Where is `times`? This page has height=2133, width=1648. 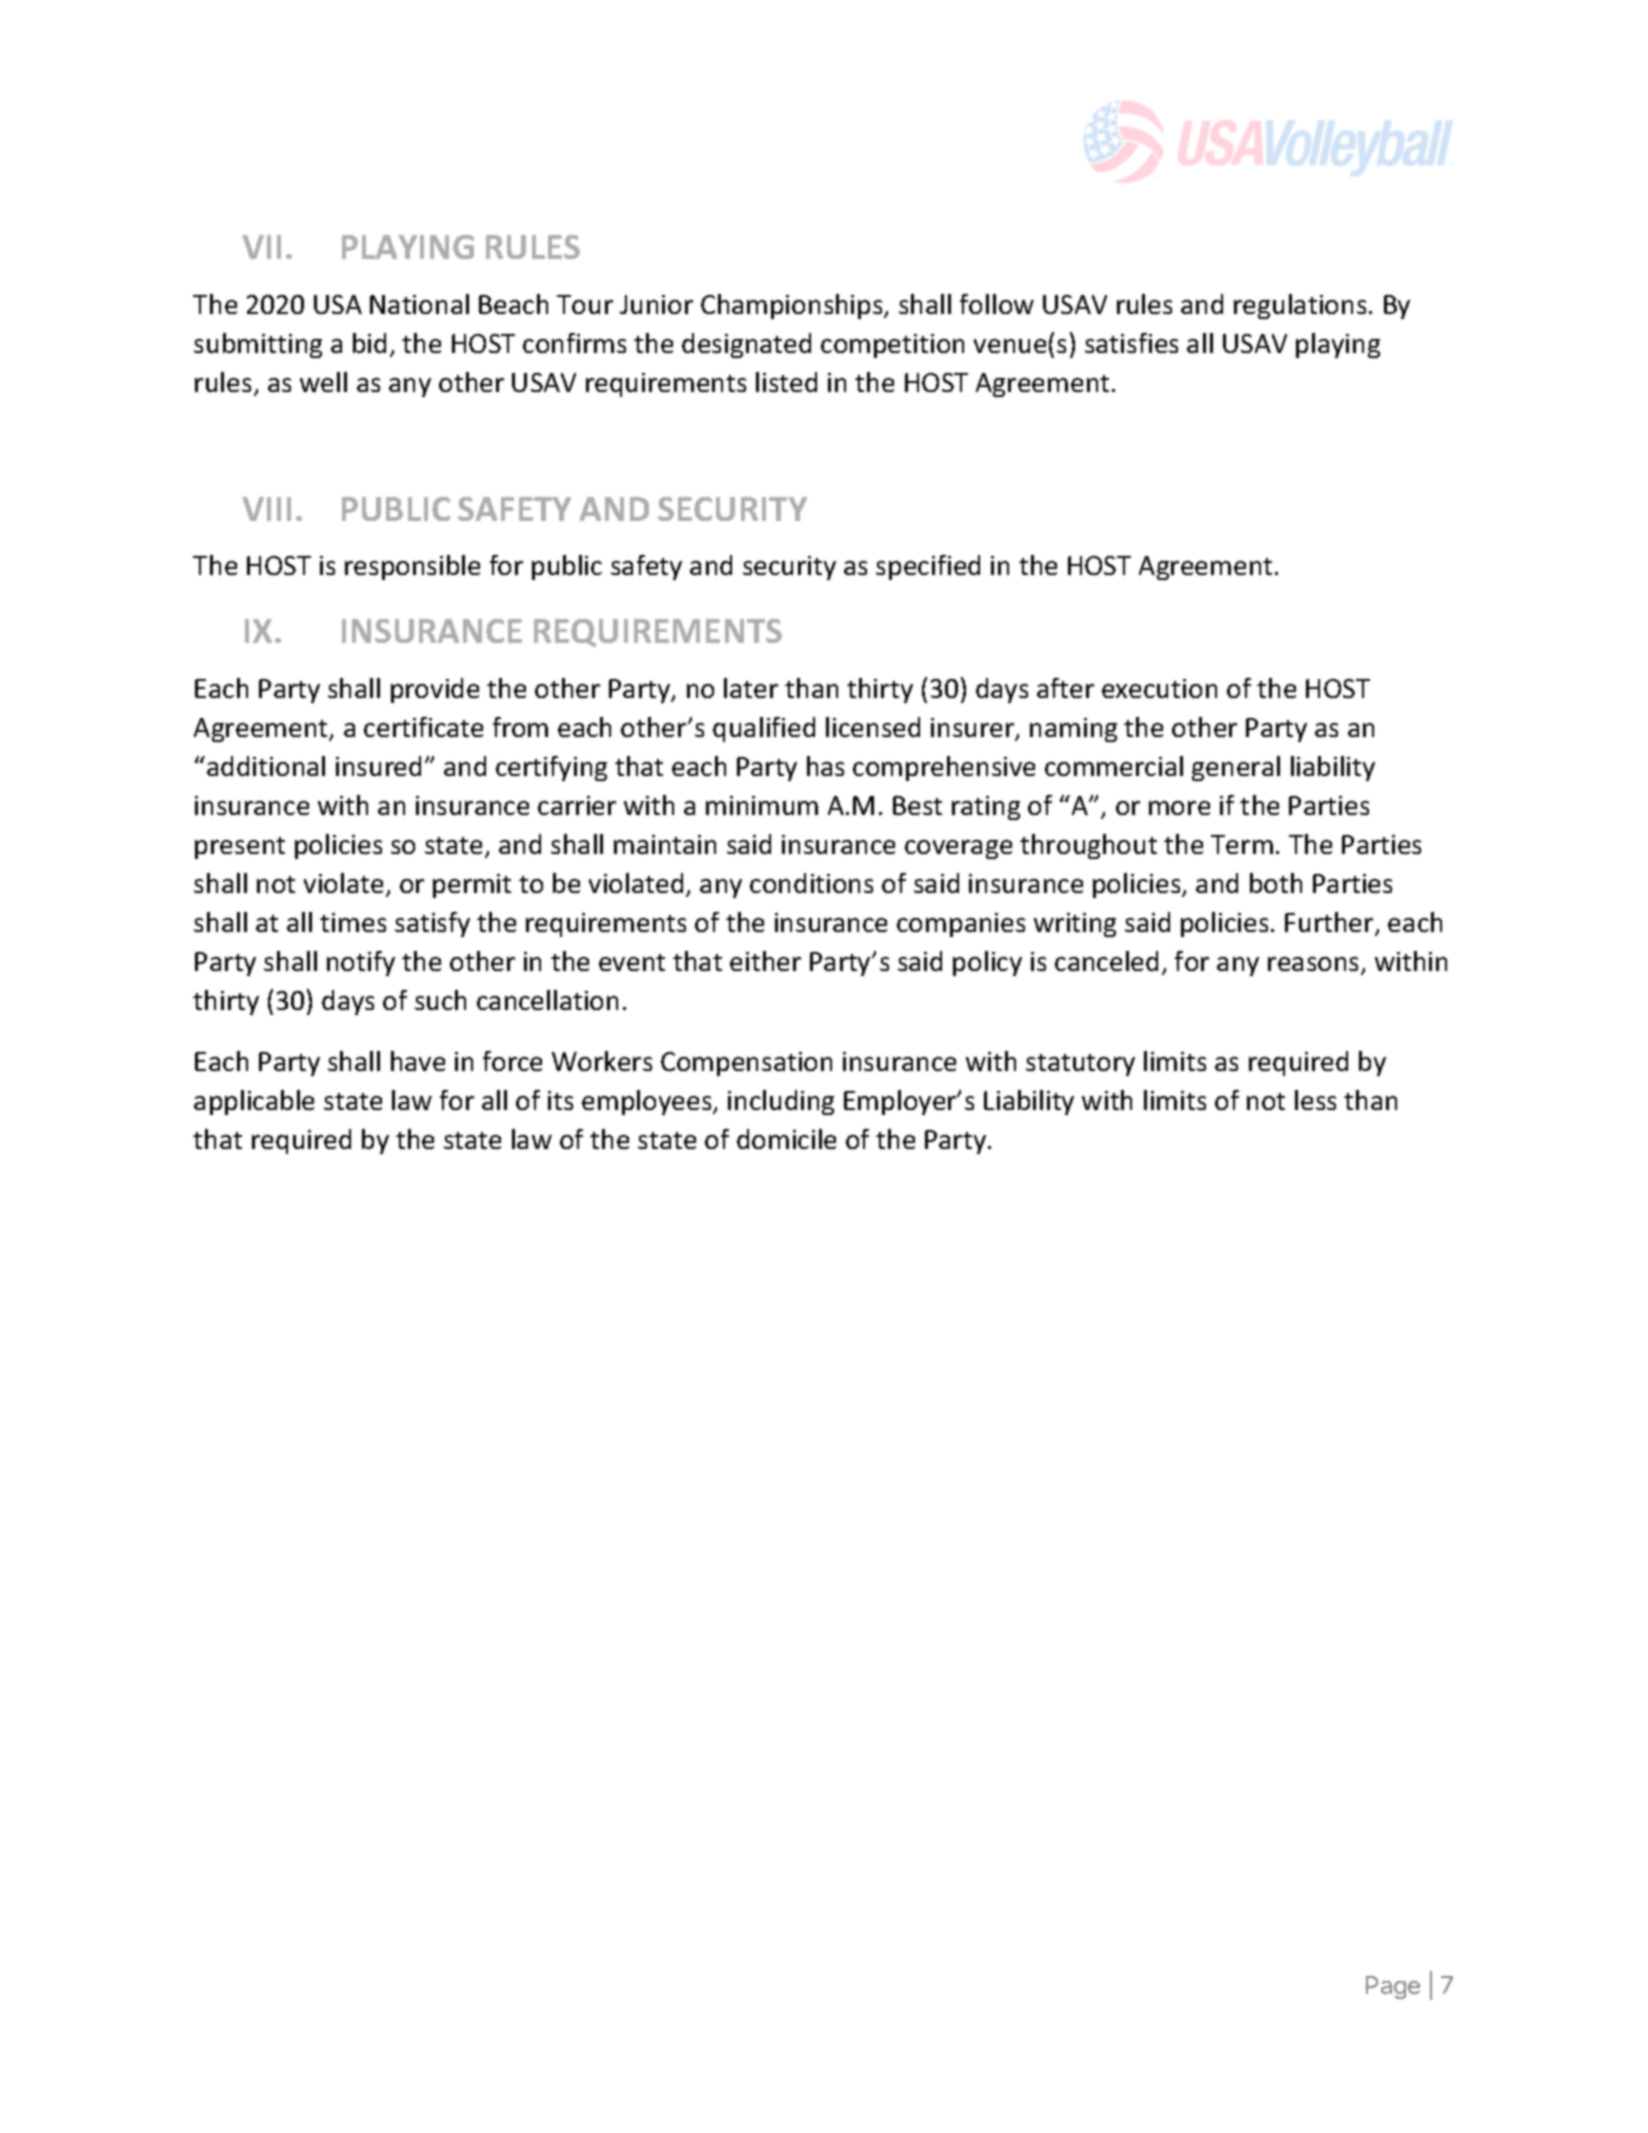
times is located at coordinates (353, 922).
